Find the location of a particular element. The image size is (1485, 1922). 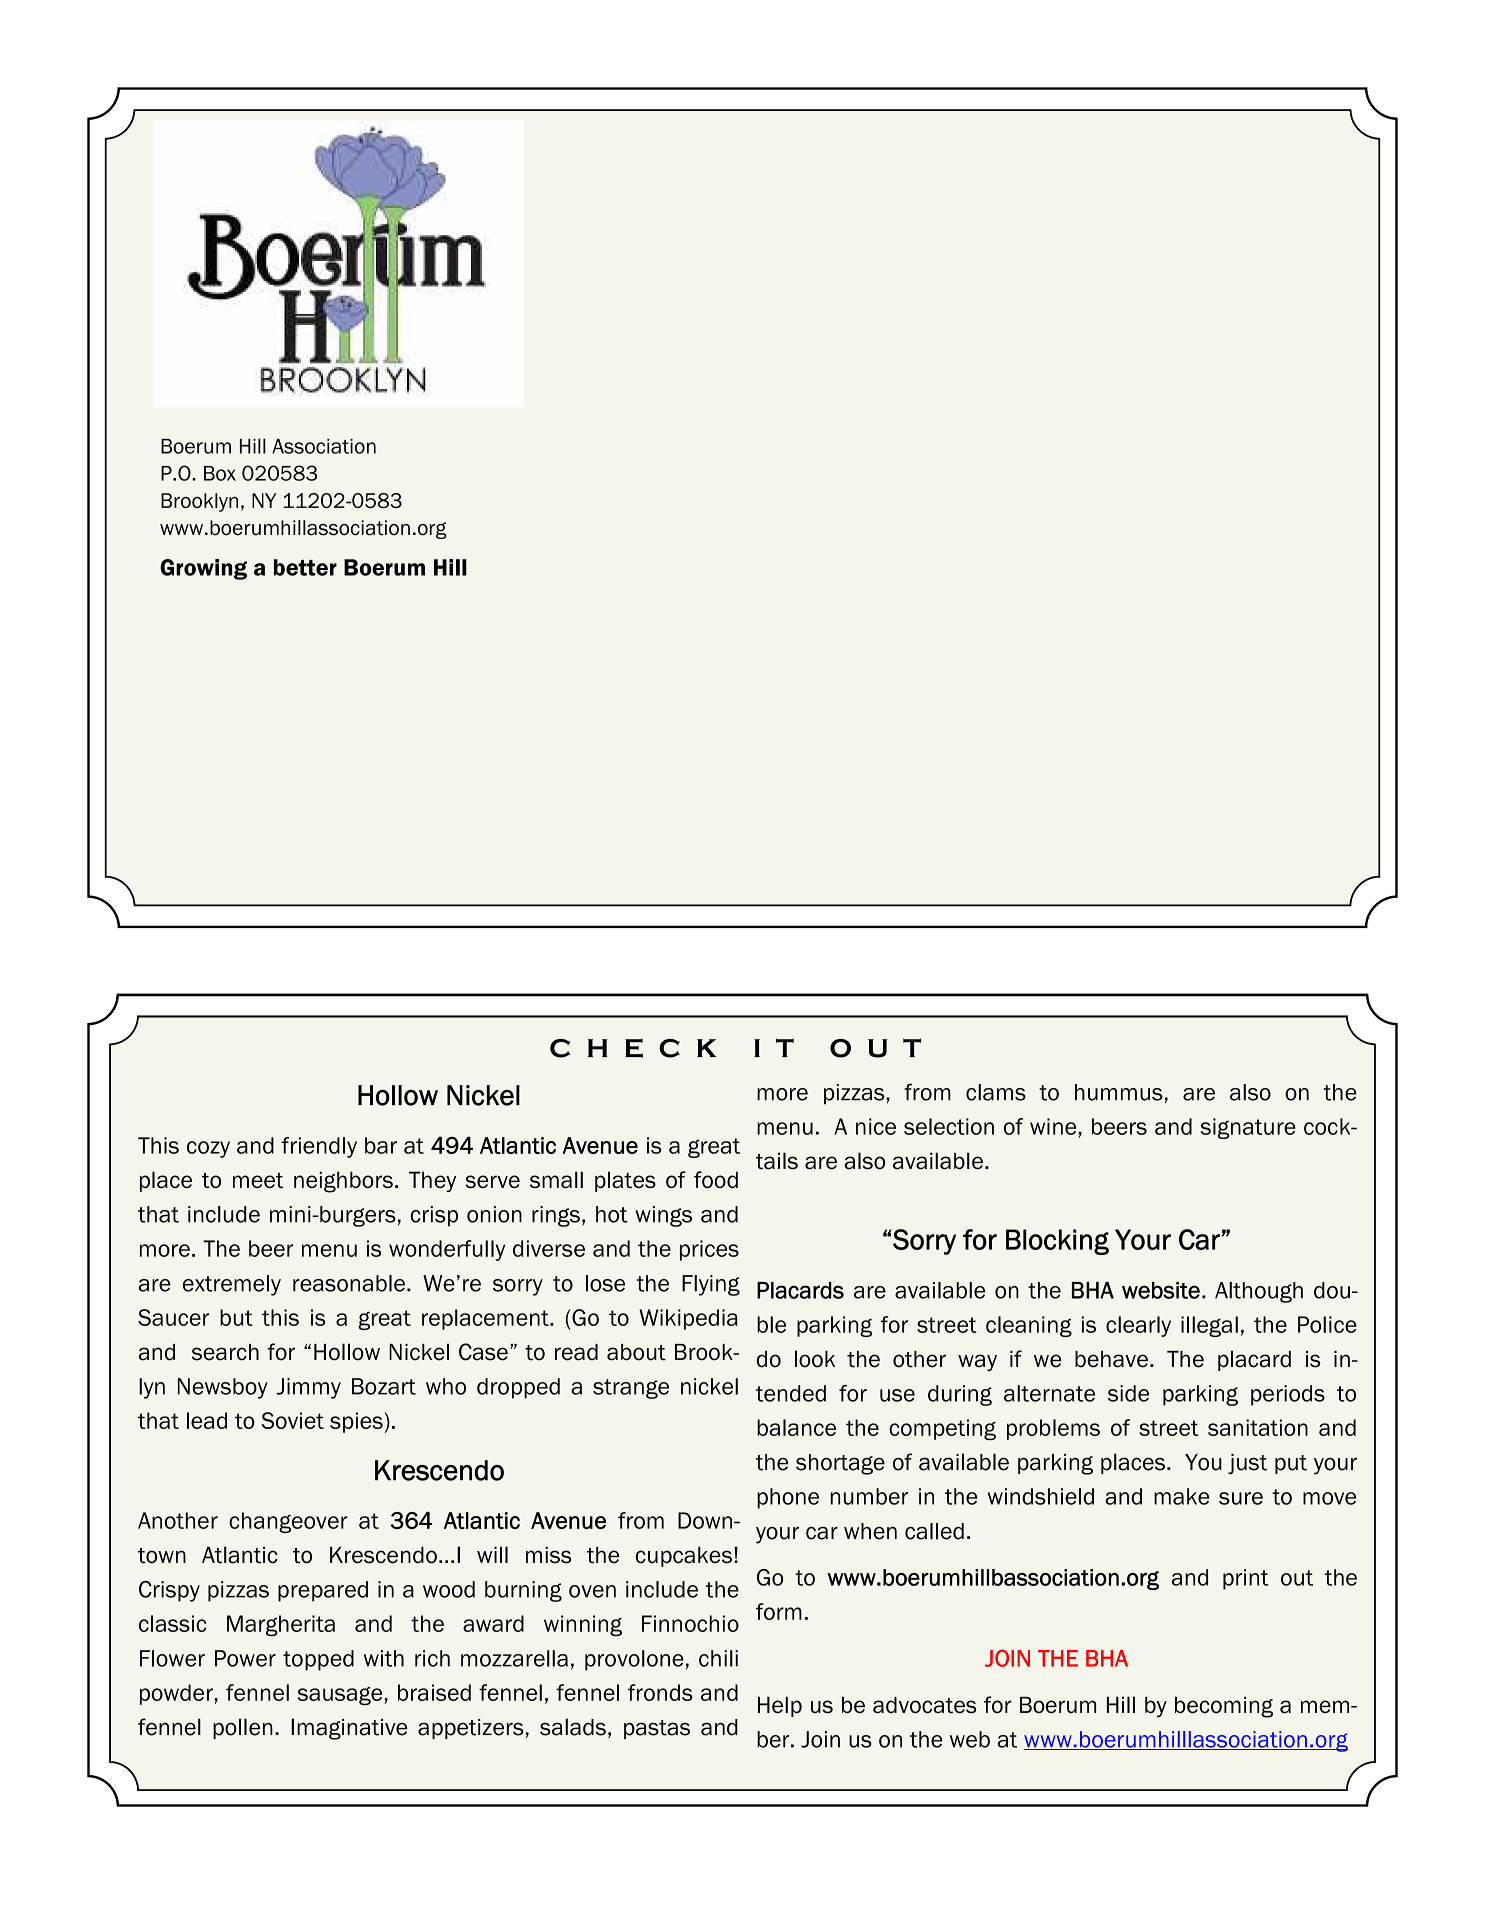

Box is located at coordinates (220, 473).
